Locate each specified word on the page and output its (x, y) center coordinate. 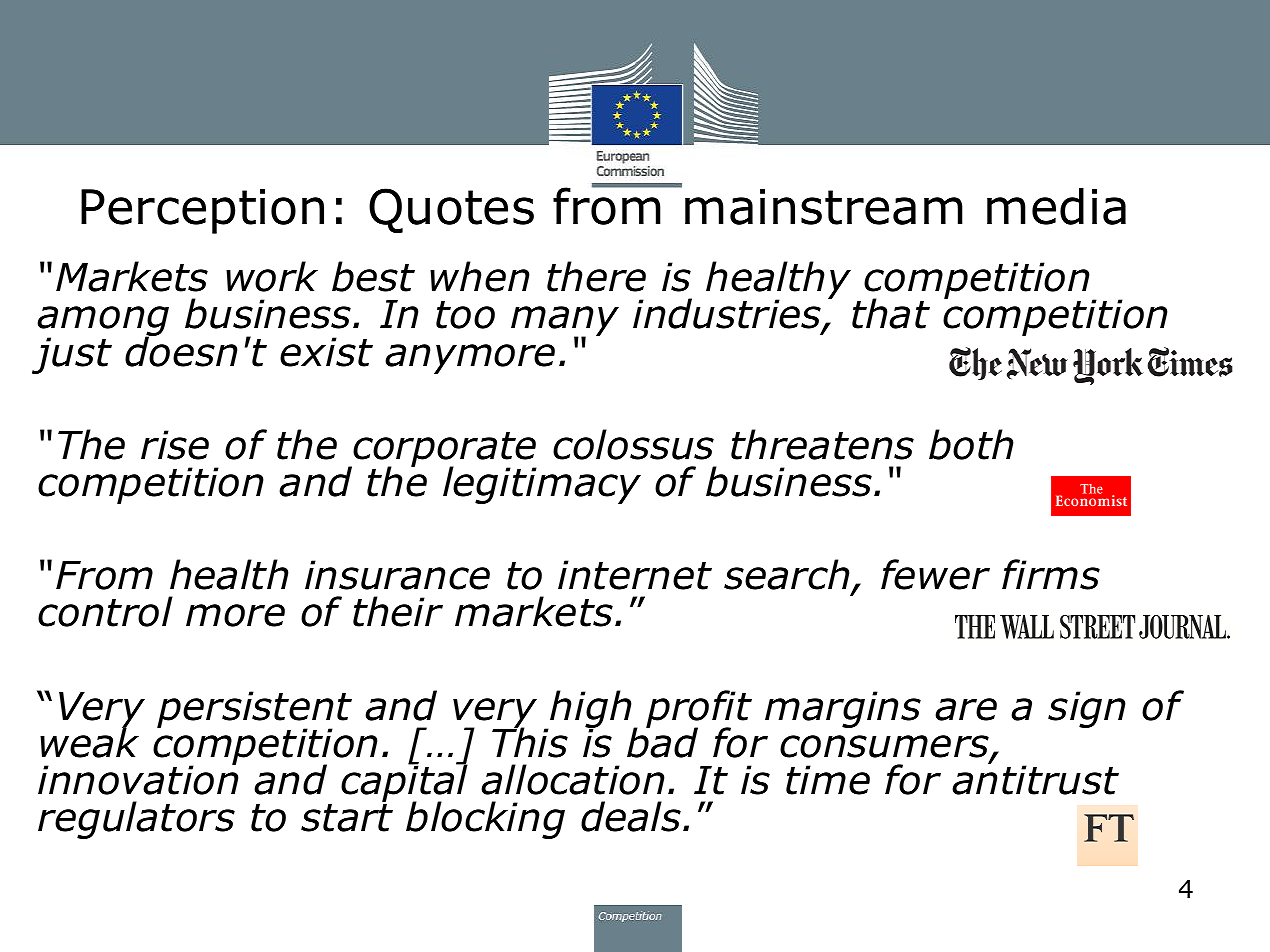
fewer (935, 574)
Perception (202, 211)
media (1056, 206)
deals (631, 816)
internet (635, 575)
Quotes (451, 210)
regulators (136, 820)
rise (175, 445)
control (105, 611)
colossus (633, 444)
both (971, 444)
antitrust (1035, 780)
